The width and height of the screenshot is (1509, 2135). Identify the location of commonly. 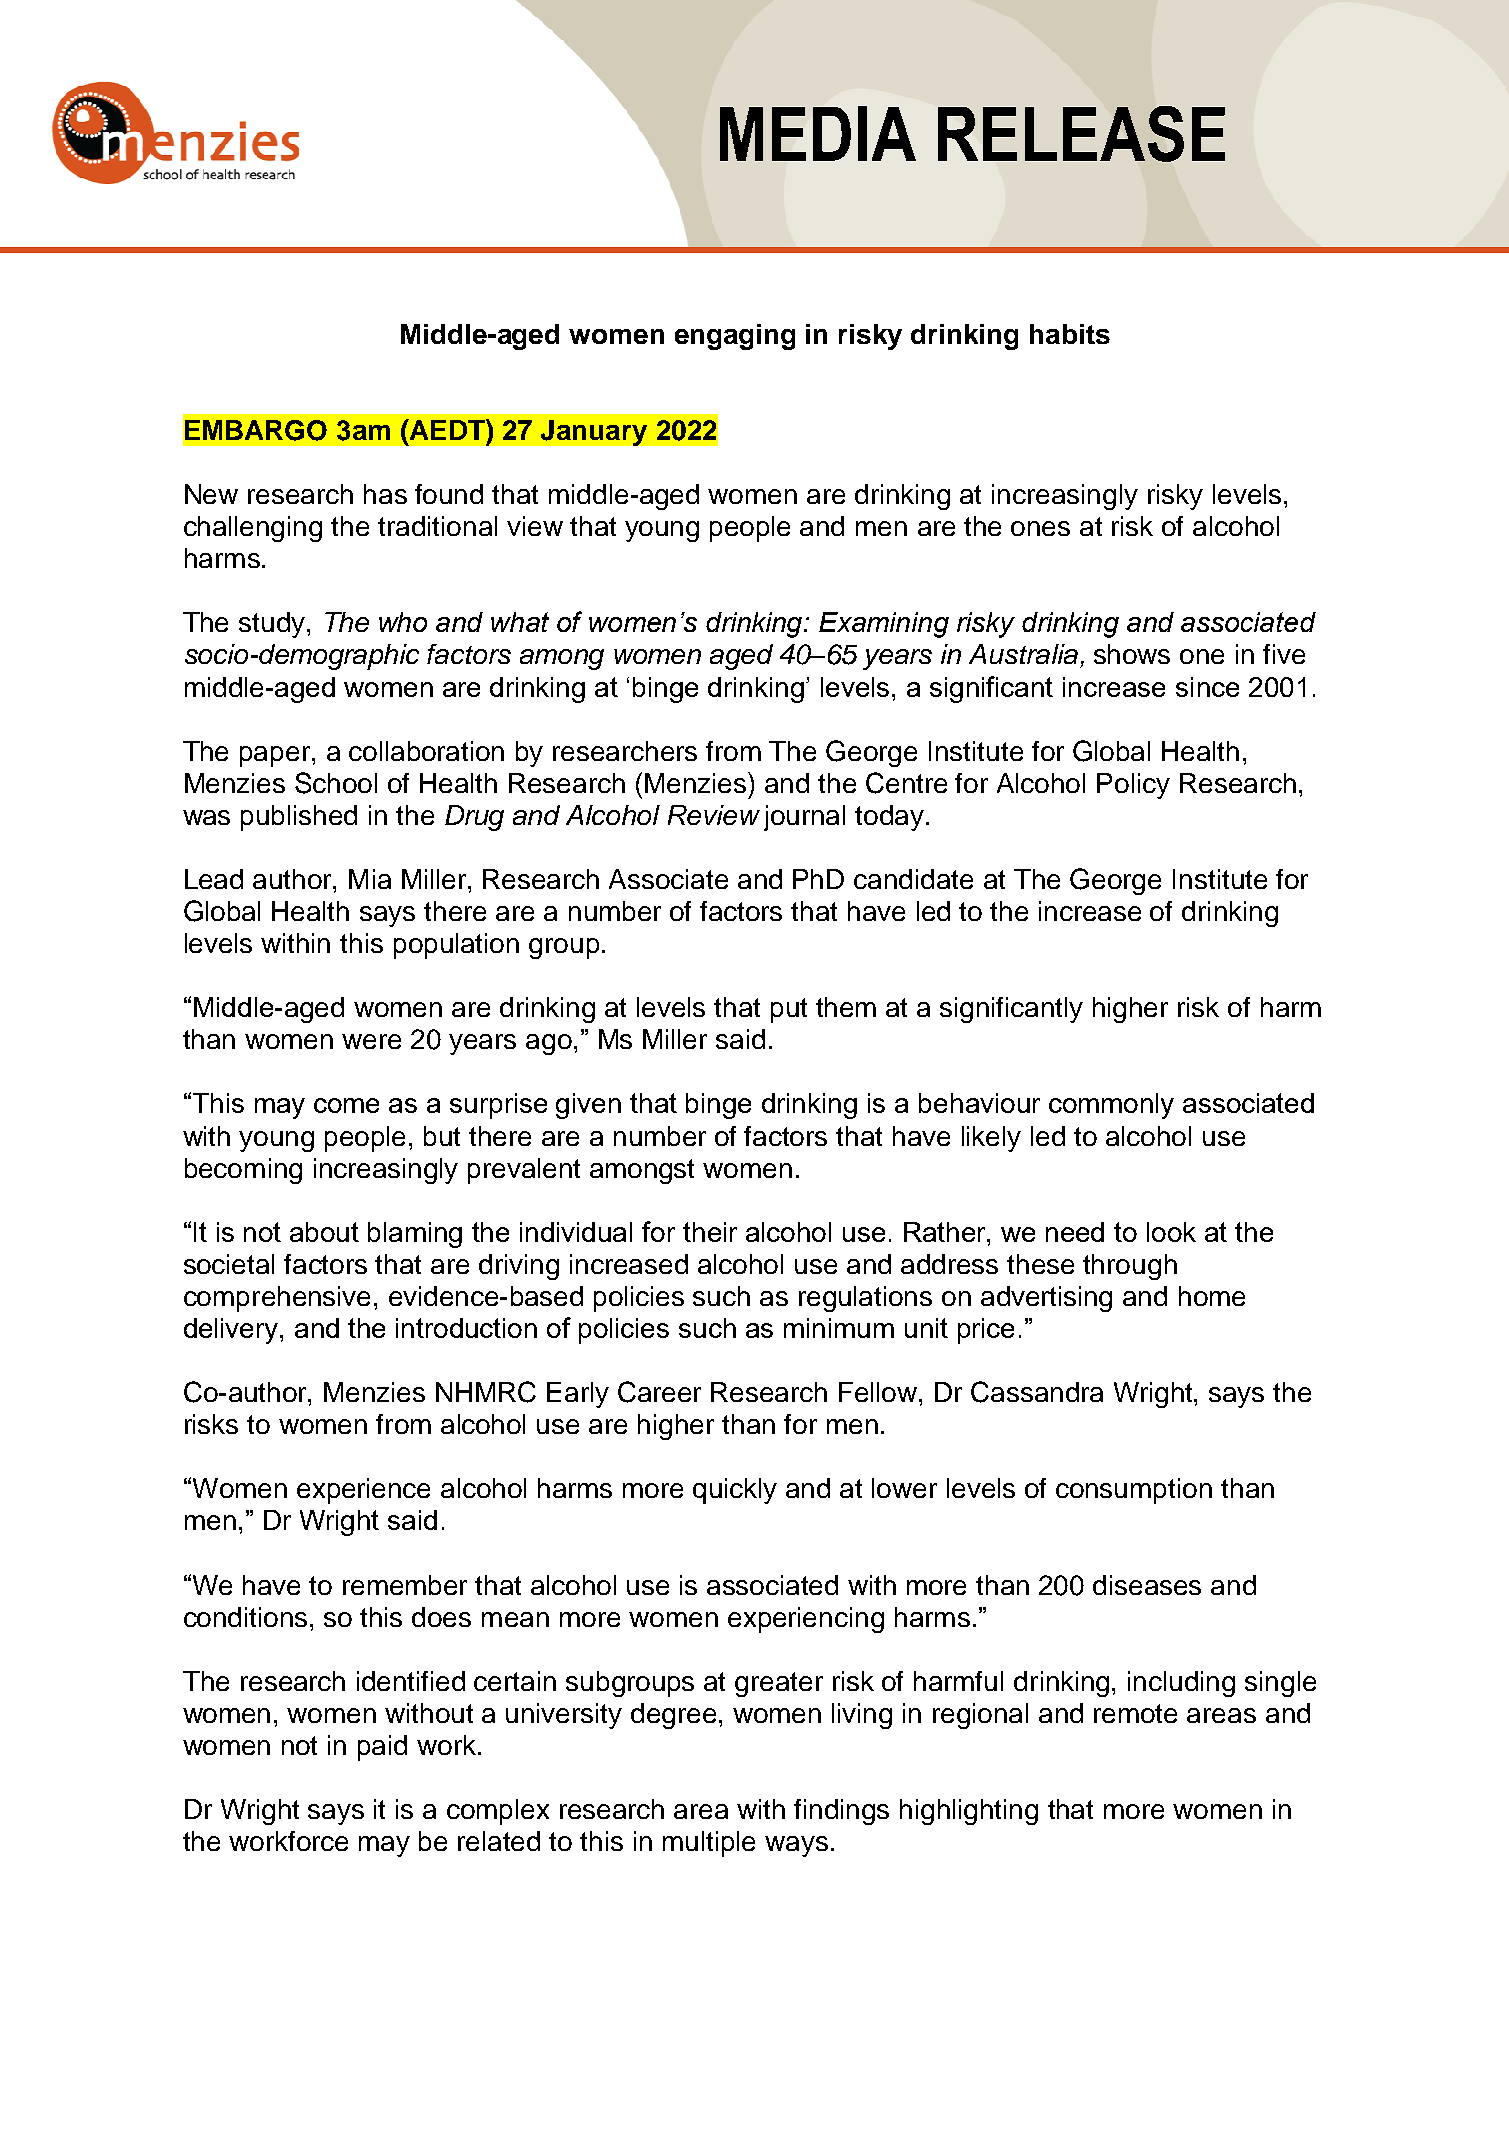
(1111, 1106).
